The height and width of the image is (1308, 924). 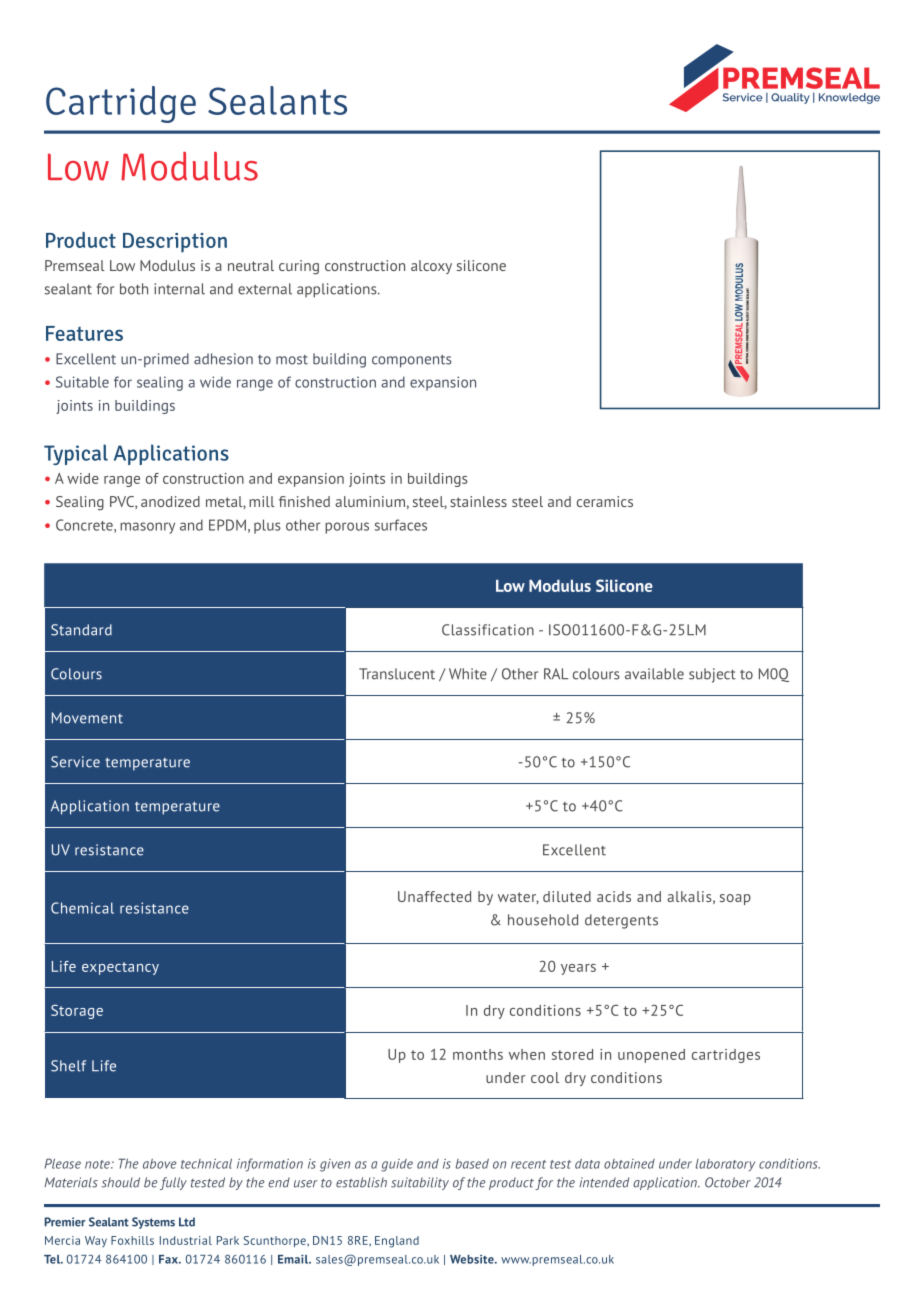 What do you see at coordinates (621, 921) in the image?
I see `detergents` at bounding box center [621, 921].
